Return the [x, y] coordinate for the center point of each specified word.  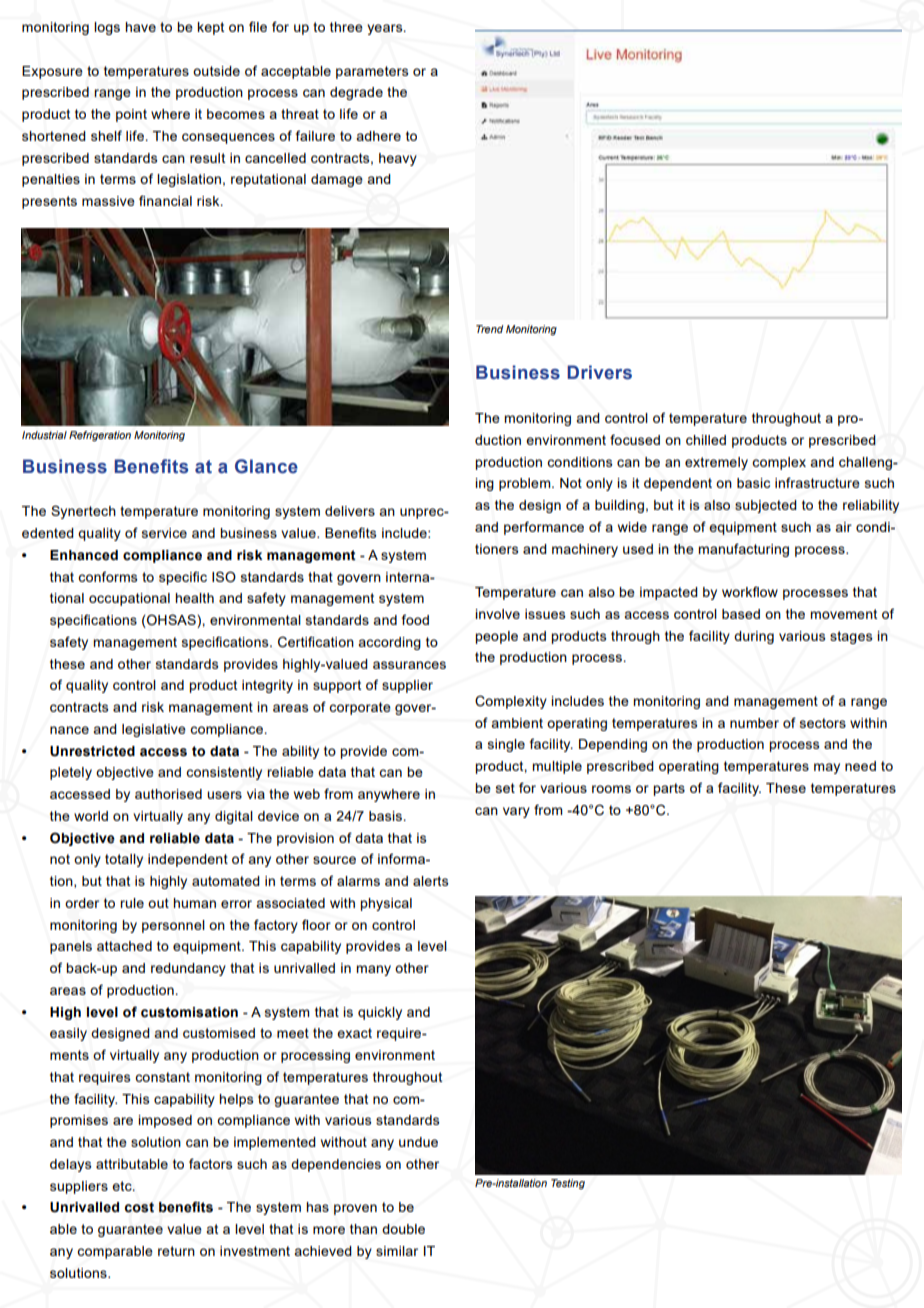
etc [123, 1186]
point [131, 115]
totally [124, 860]
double [403, 1229]
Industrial [44, 435]
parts [669, 789]
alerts [431, 881]
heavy [398, 159]
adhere [378, 136]
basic [753, 483]
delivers [350, 511]
